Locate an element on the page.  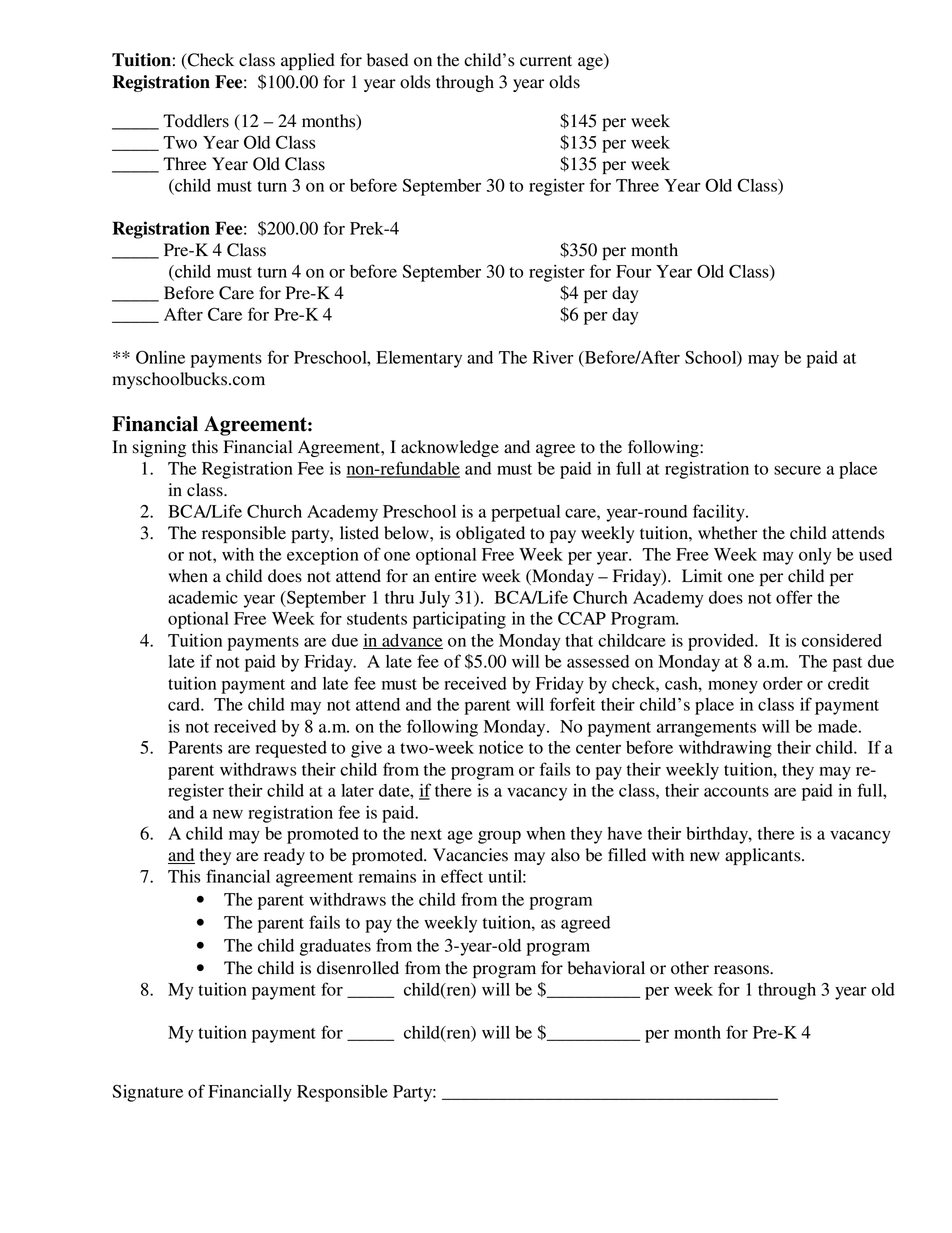
current is located at coordinates (546, 61).
